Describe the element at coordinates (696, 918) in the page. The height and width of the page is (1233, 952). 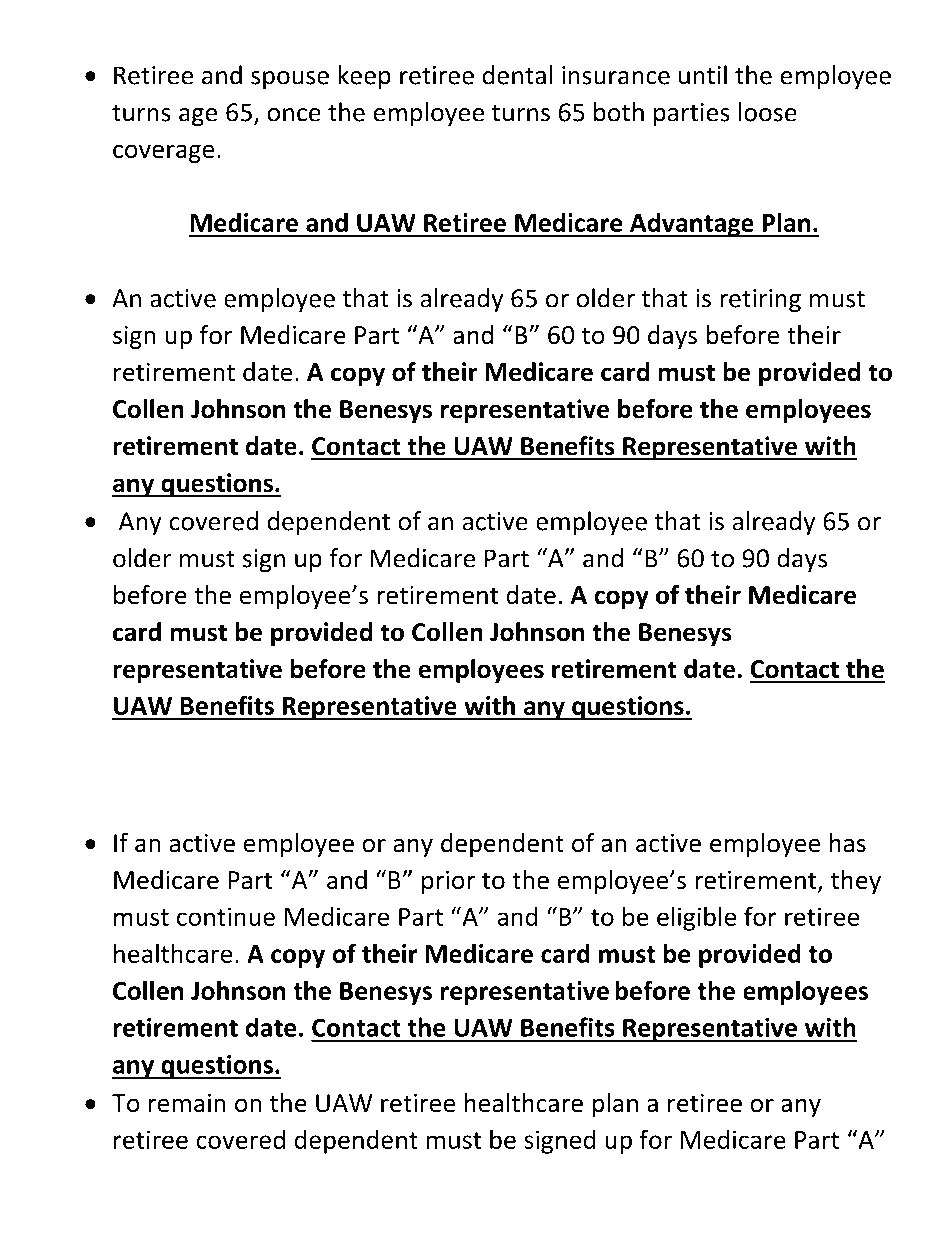
I see `eligible` at that location.
